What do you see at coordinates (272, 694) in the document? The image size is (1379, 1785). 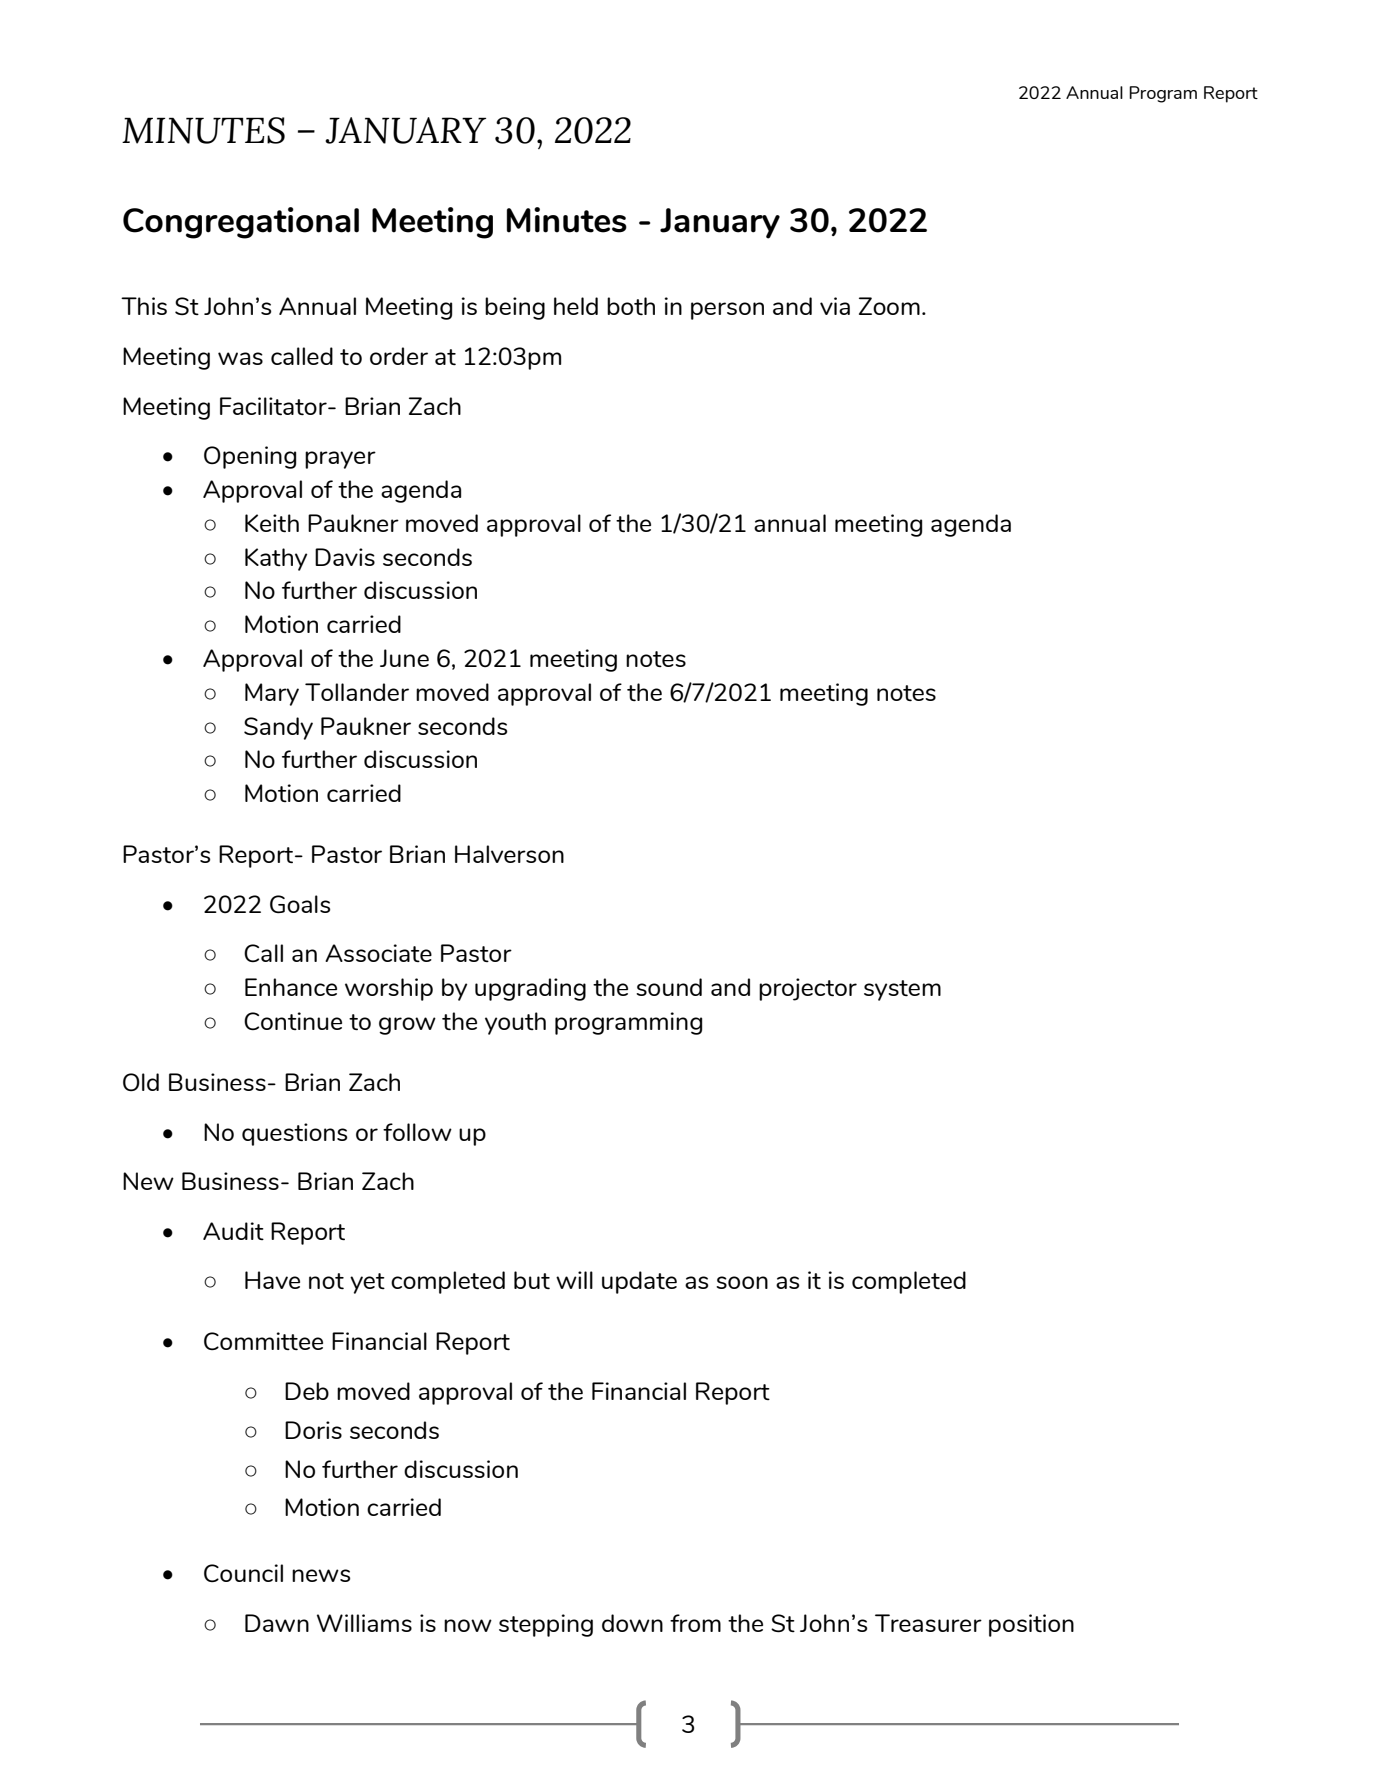 I see `Mary` at bounding box center [272, 694].
